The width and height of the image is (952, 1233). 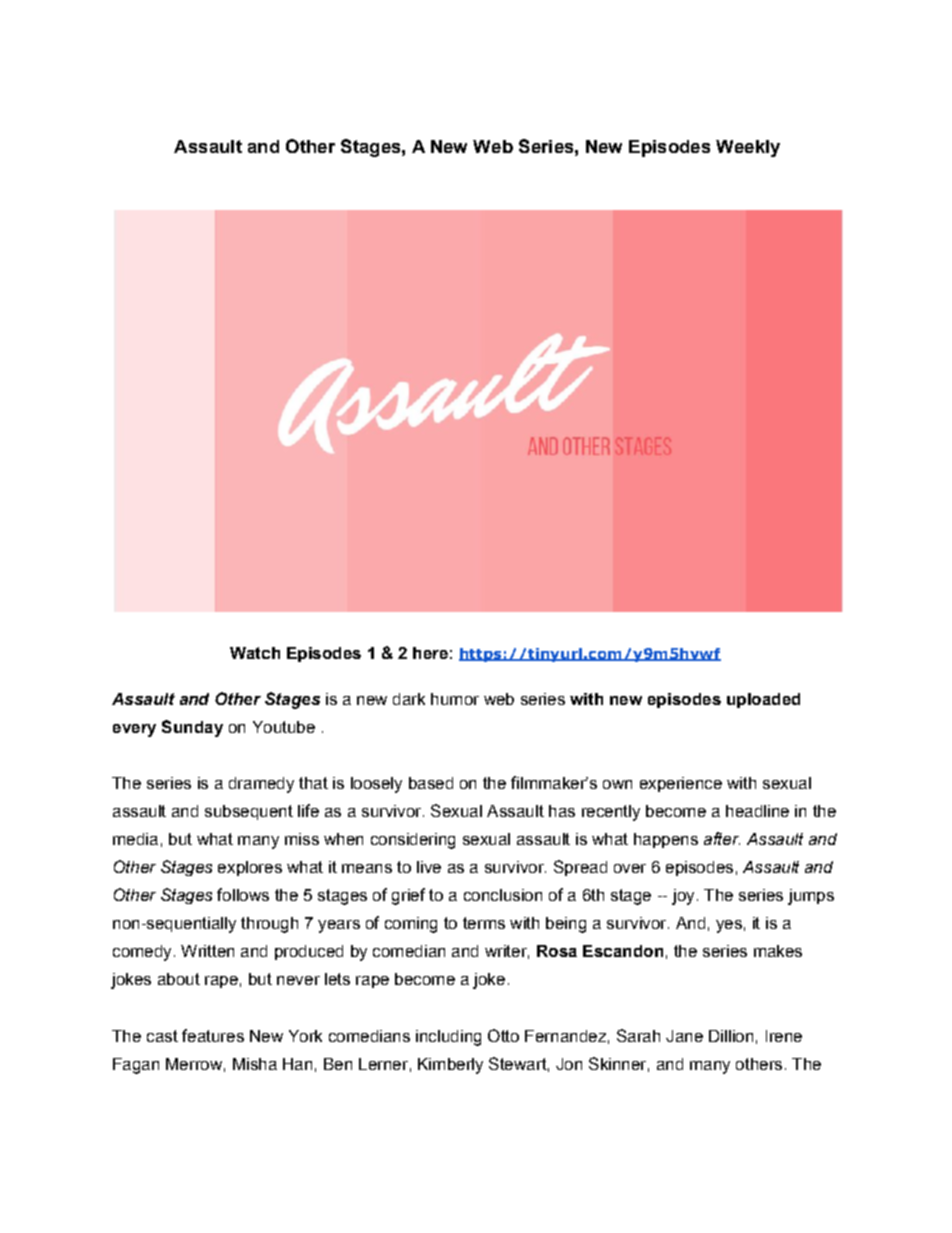 What do you see at coordinates (731, 1036) in the image?
I see `Dillion` at bounding box center [731, 1036].
